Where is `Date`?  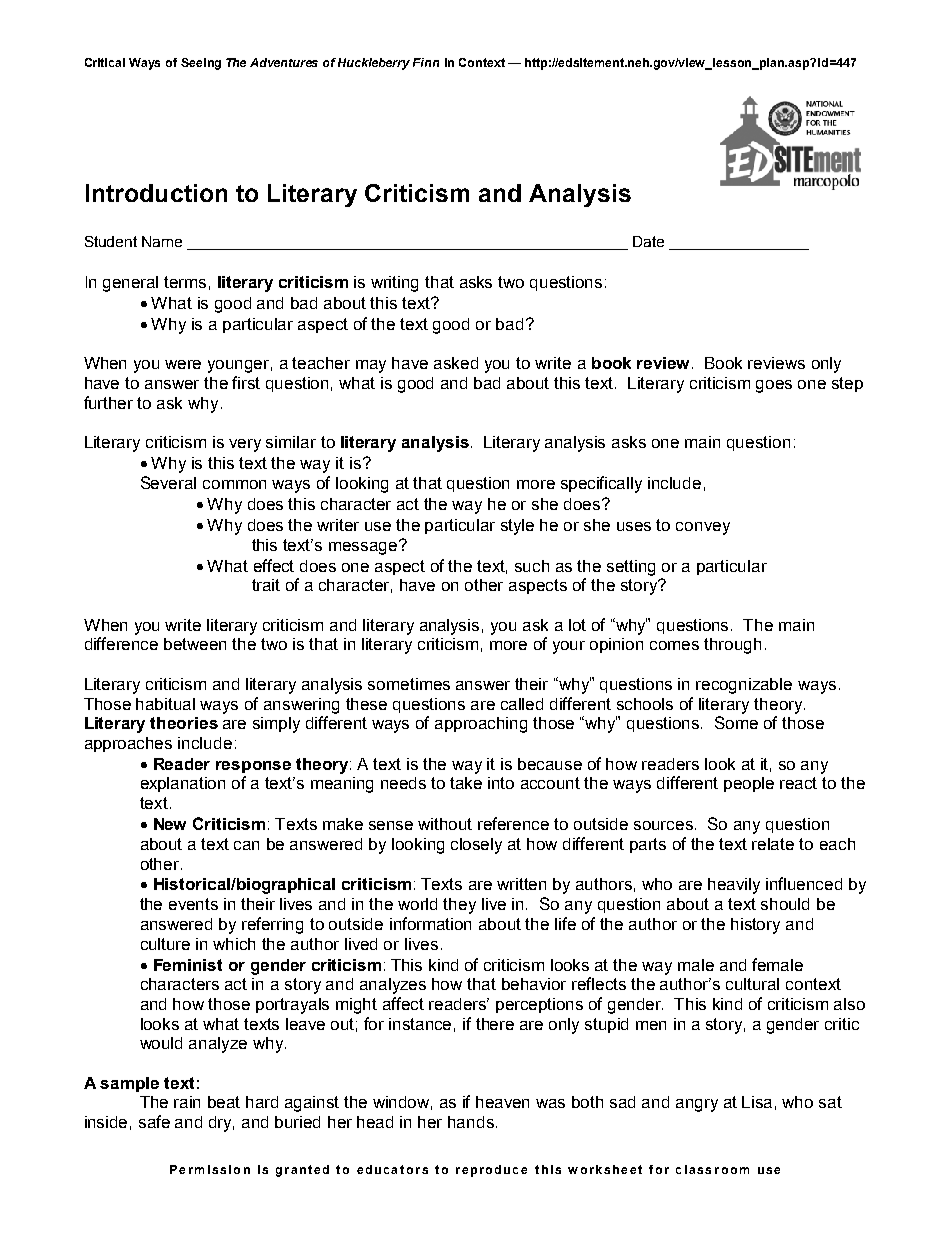
Date is located at coordinates (648, 241).
